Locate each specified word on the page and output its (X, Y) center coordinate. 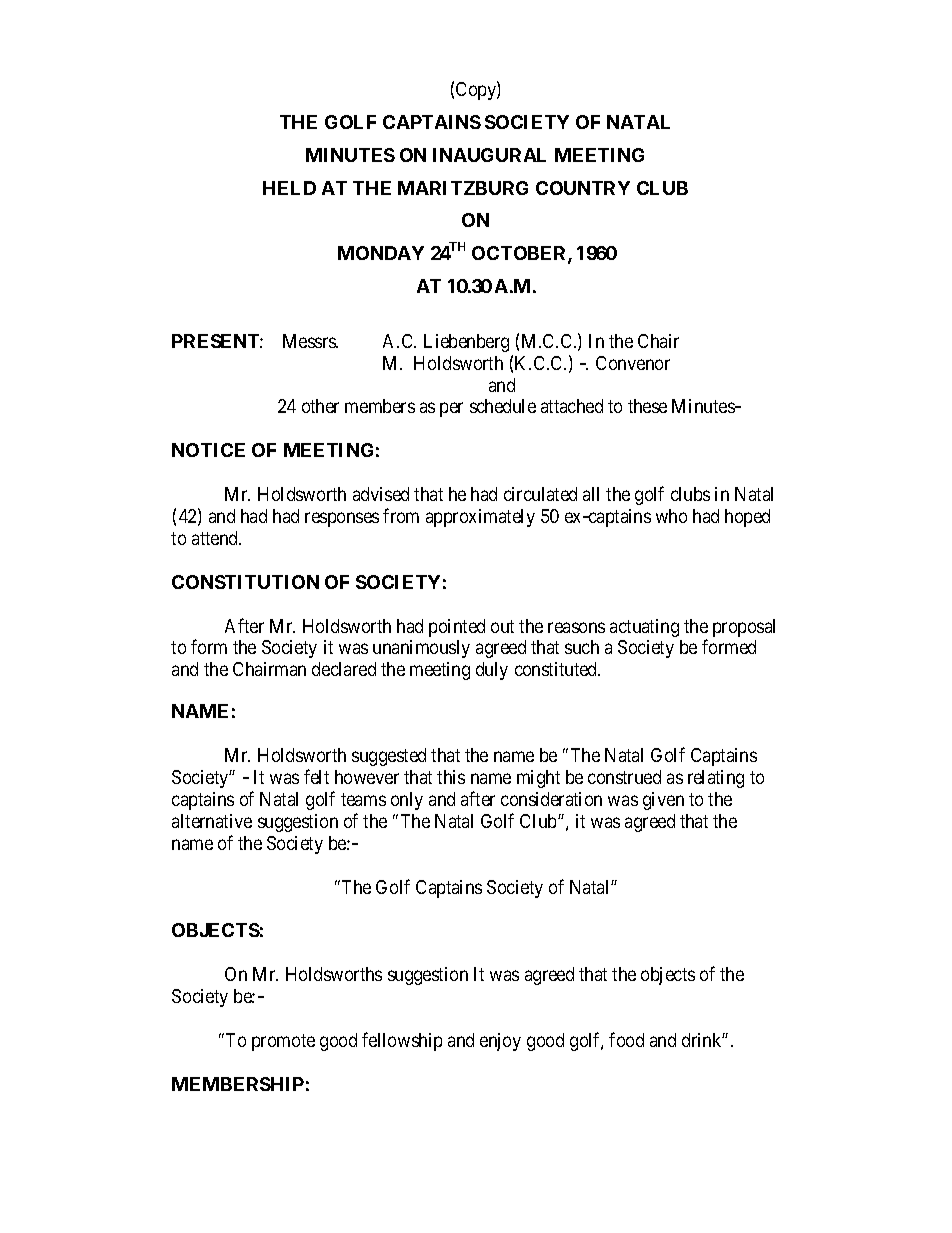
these (647, 406)
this (451, 777)
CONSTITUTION (245, 582)
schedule (503, 406)
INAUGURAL (489, 155)
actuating (644, 628)
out (502, 626)
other (320, 406)
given (663, 801)
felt (316, 776)
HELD (289, 188)
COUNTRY (583, 188)
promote (283, 1042)
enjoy (500, 1042)
